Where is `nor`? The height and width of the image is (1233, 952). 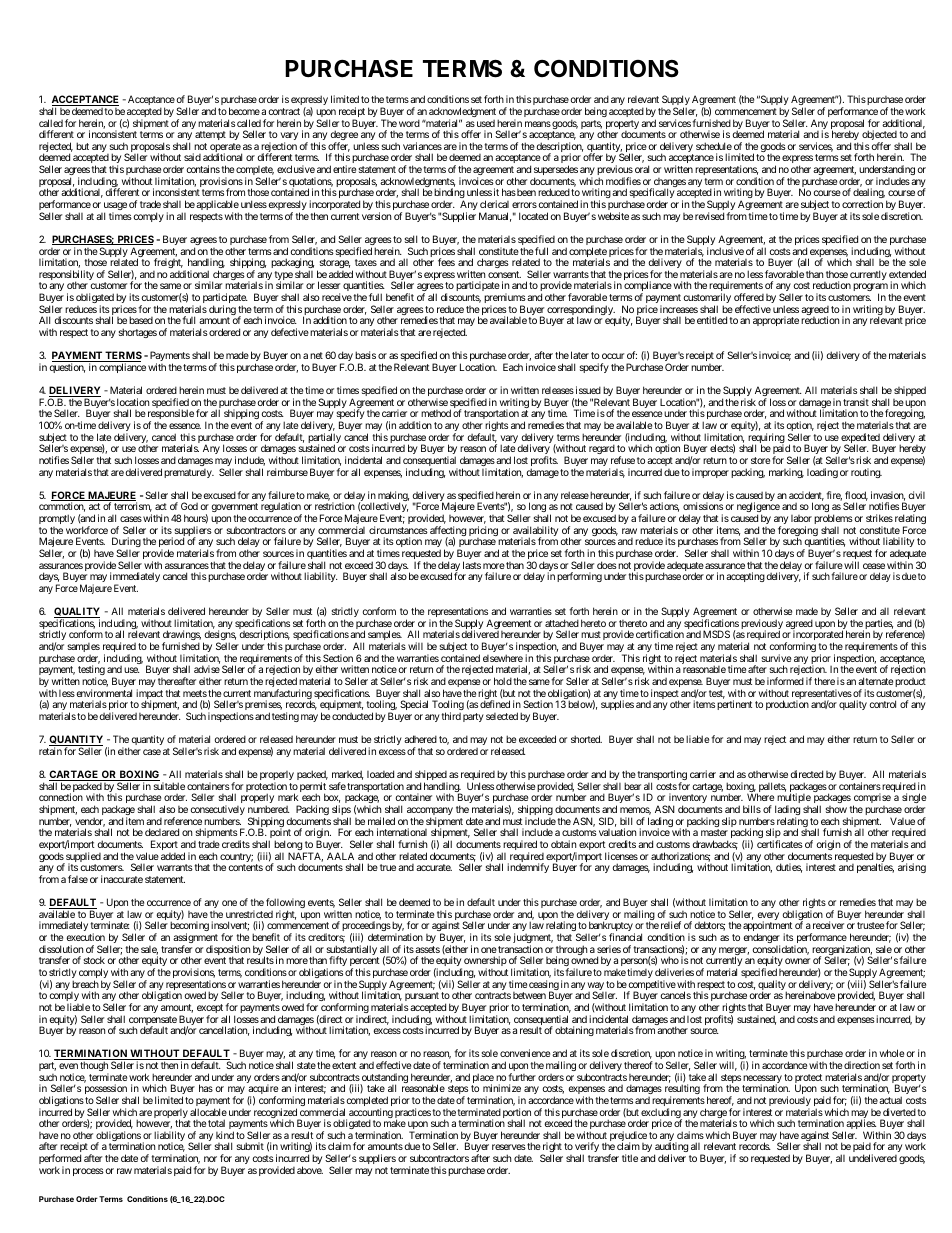 nor is located at coordinates (210, 1159).
